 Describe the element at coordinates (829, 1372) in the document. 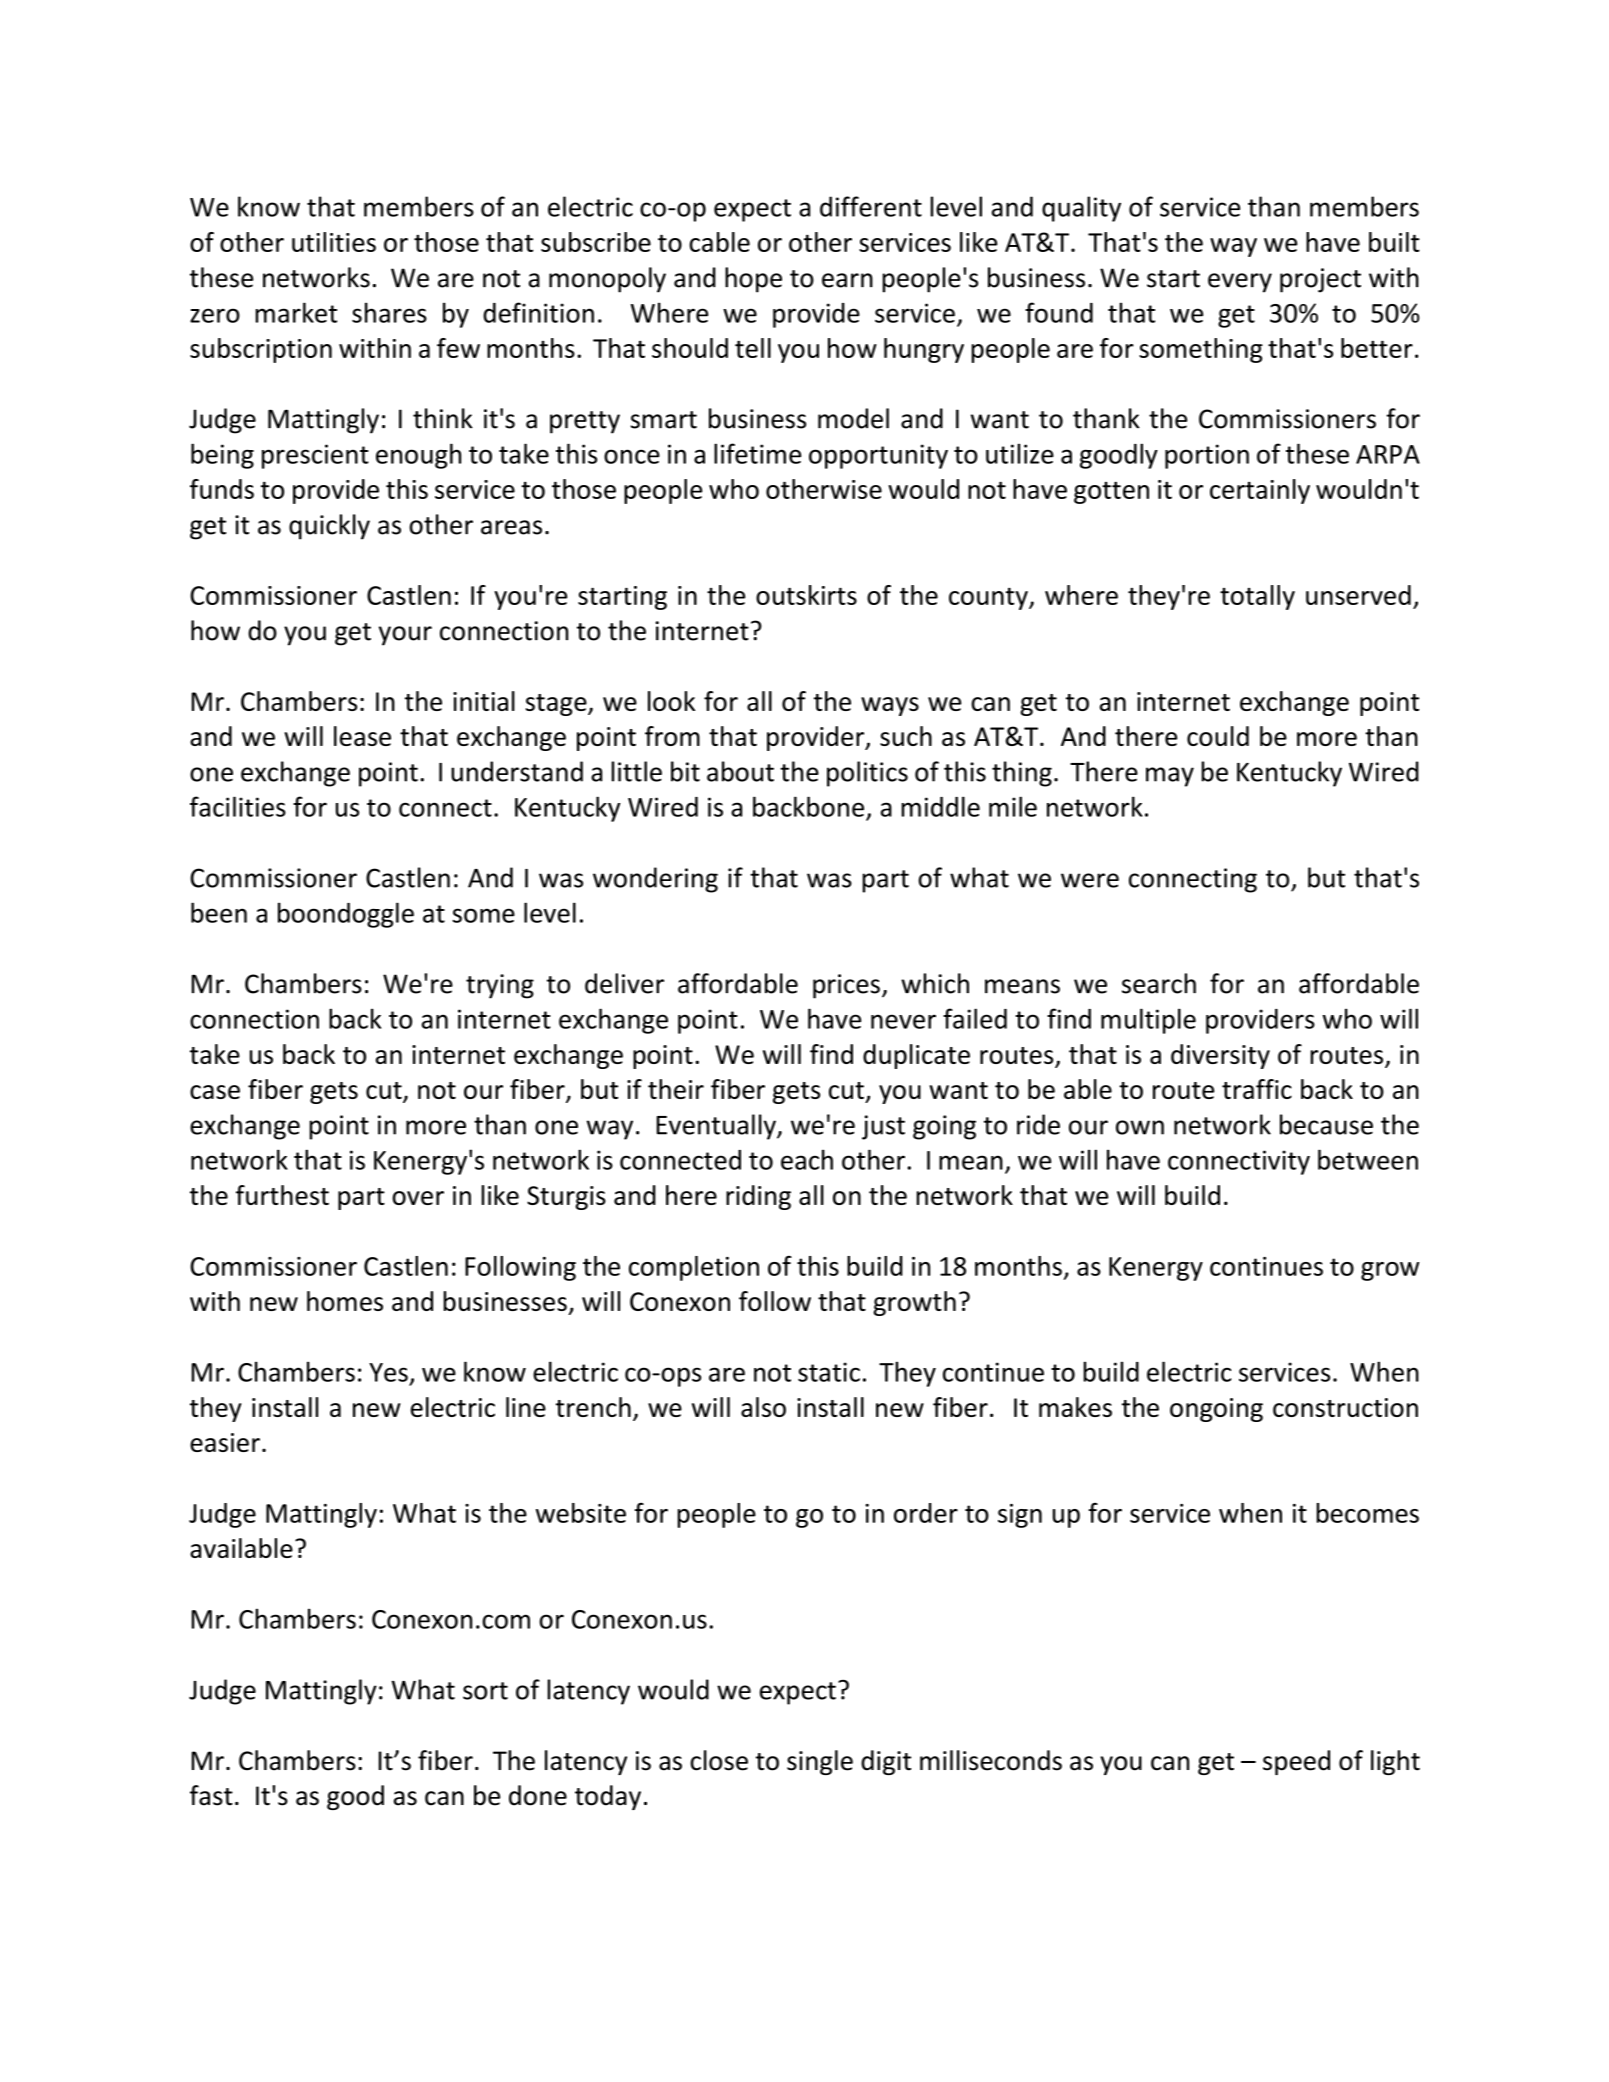

I see `static` at that location.
